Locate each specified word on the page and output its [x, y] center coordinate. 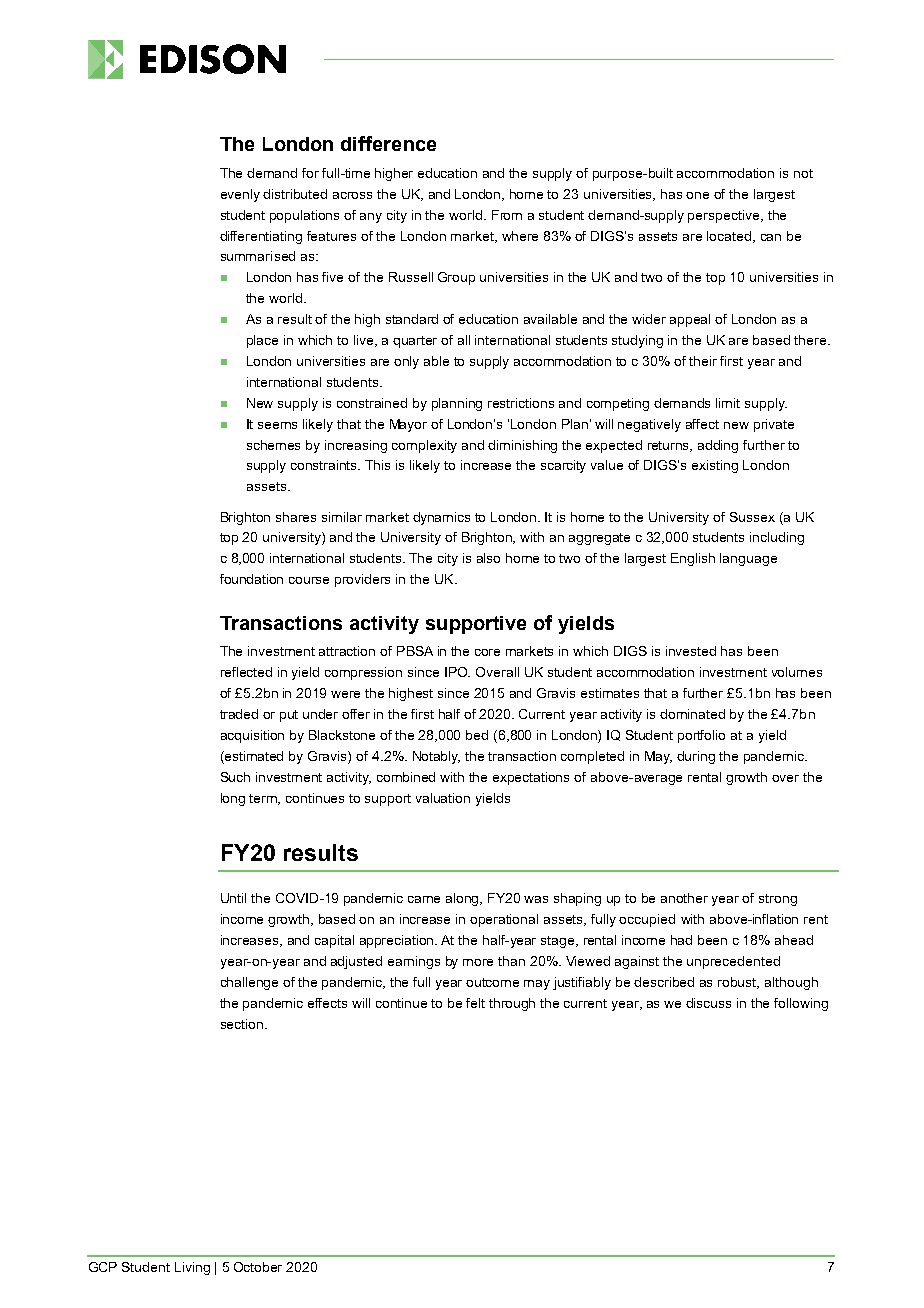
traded [239, 714]
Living [192, 1268]
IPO [457, 672]
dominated [692, 714]
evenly [240, 195]
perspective [725, 216]
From [507, 215]
